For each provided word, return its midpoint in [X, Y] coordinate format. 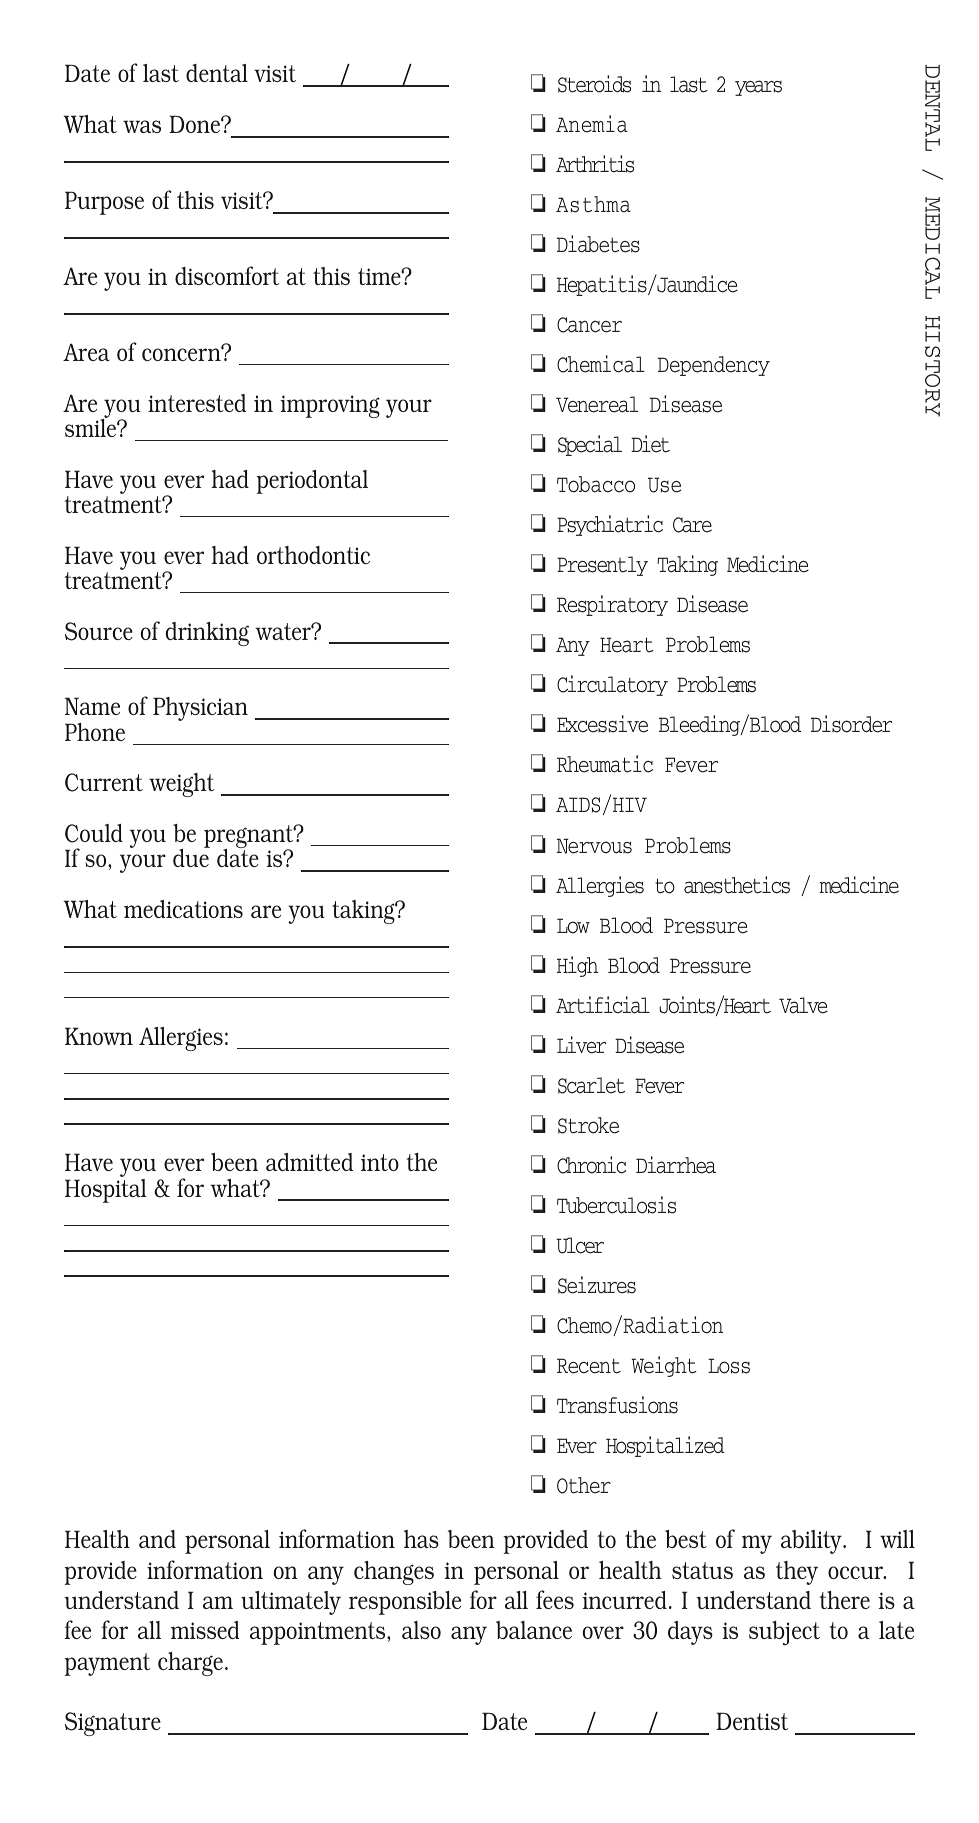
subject [784, 1633]
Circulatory [612, 685]
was [142, 126]
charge [190, 1664]
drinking [207, 634]
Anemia [592, 124]
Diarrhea [676, 1165]
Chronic [591, 1165]
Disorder [851, 724]
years [758, 88]
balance [534, 1630]
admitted [309, 1162]
